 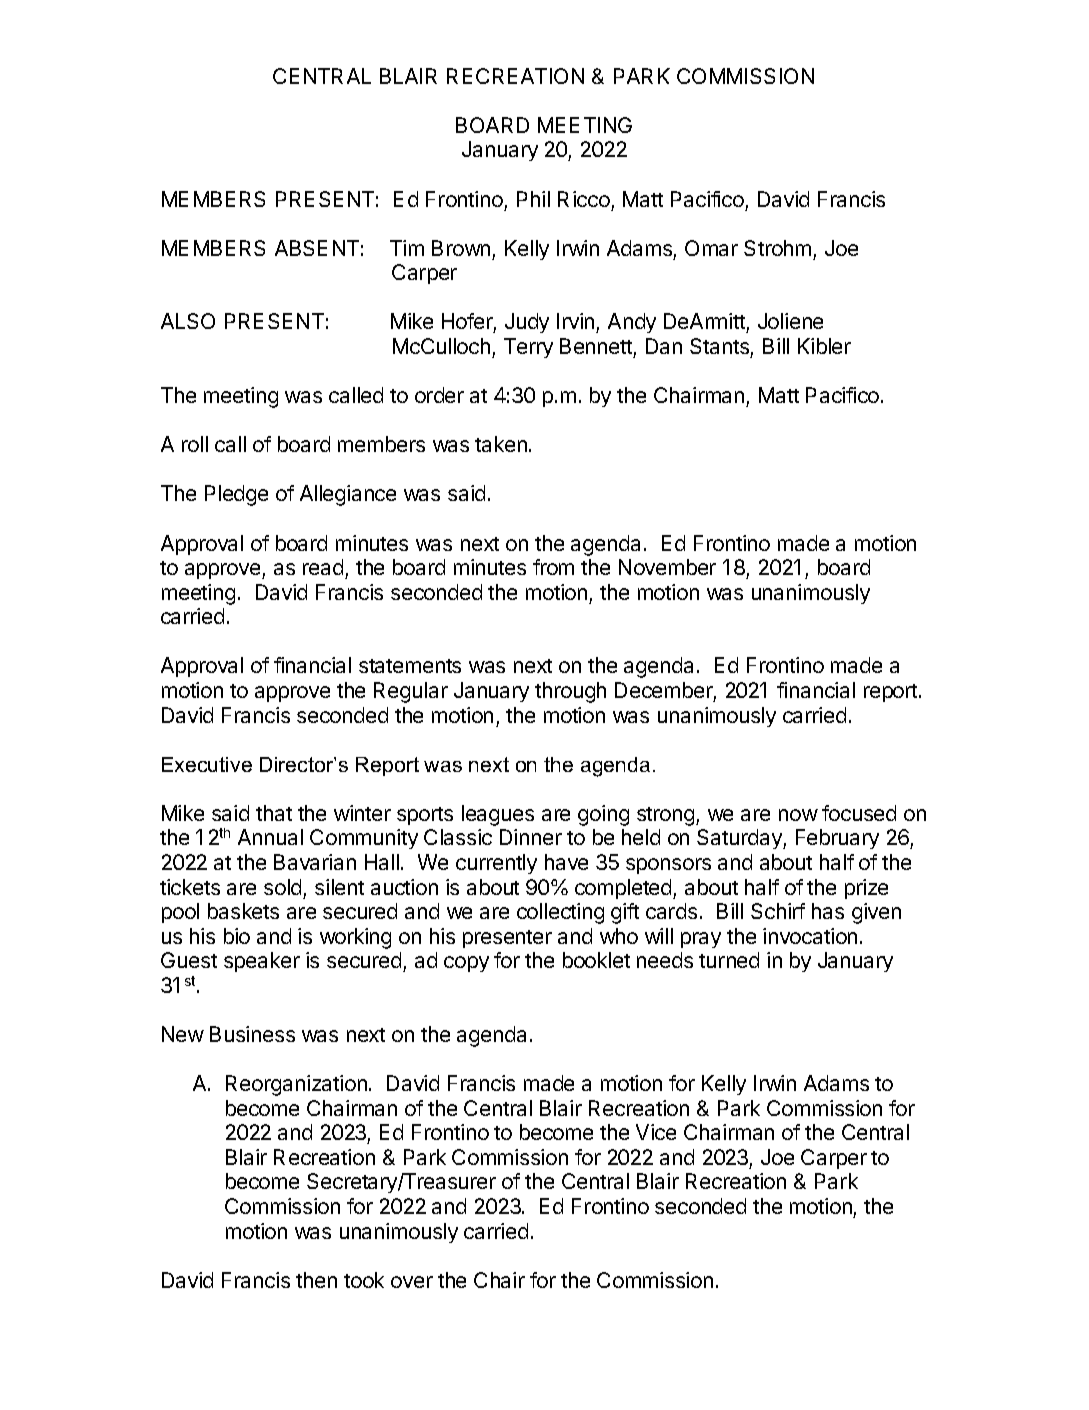 I want to click on over, so click(x=412, y=1282).
